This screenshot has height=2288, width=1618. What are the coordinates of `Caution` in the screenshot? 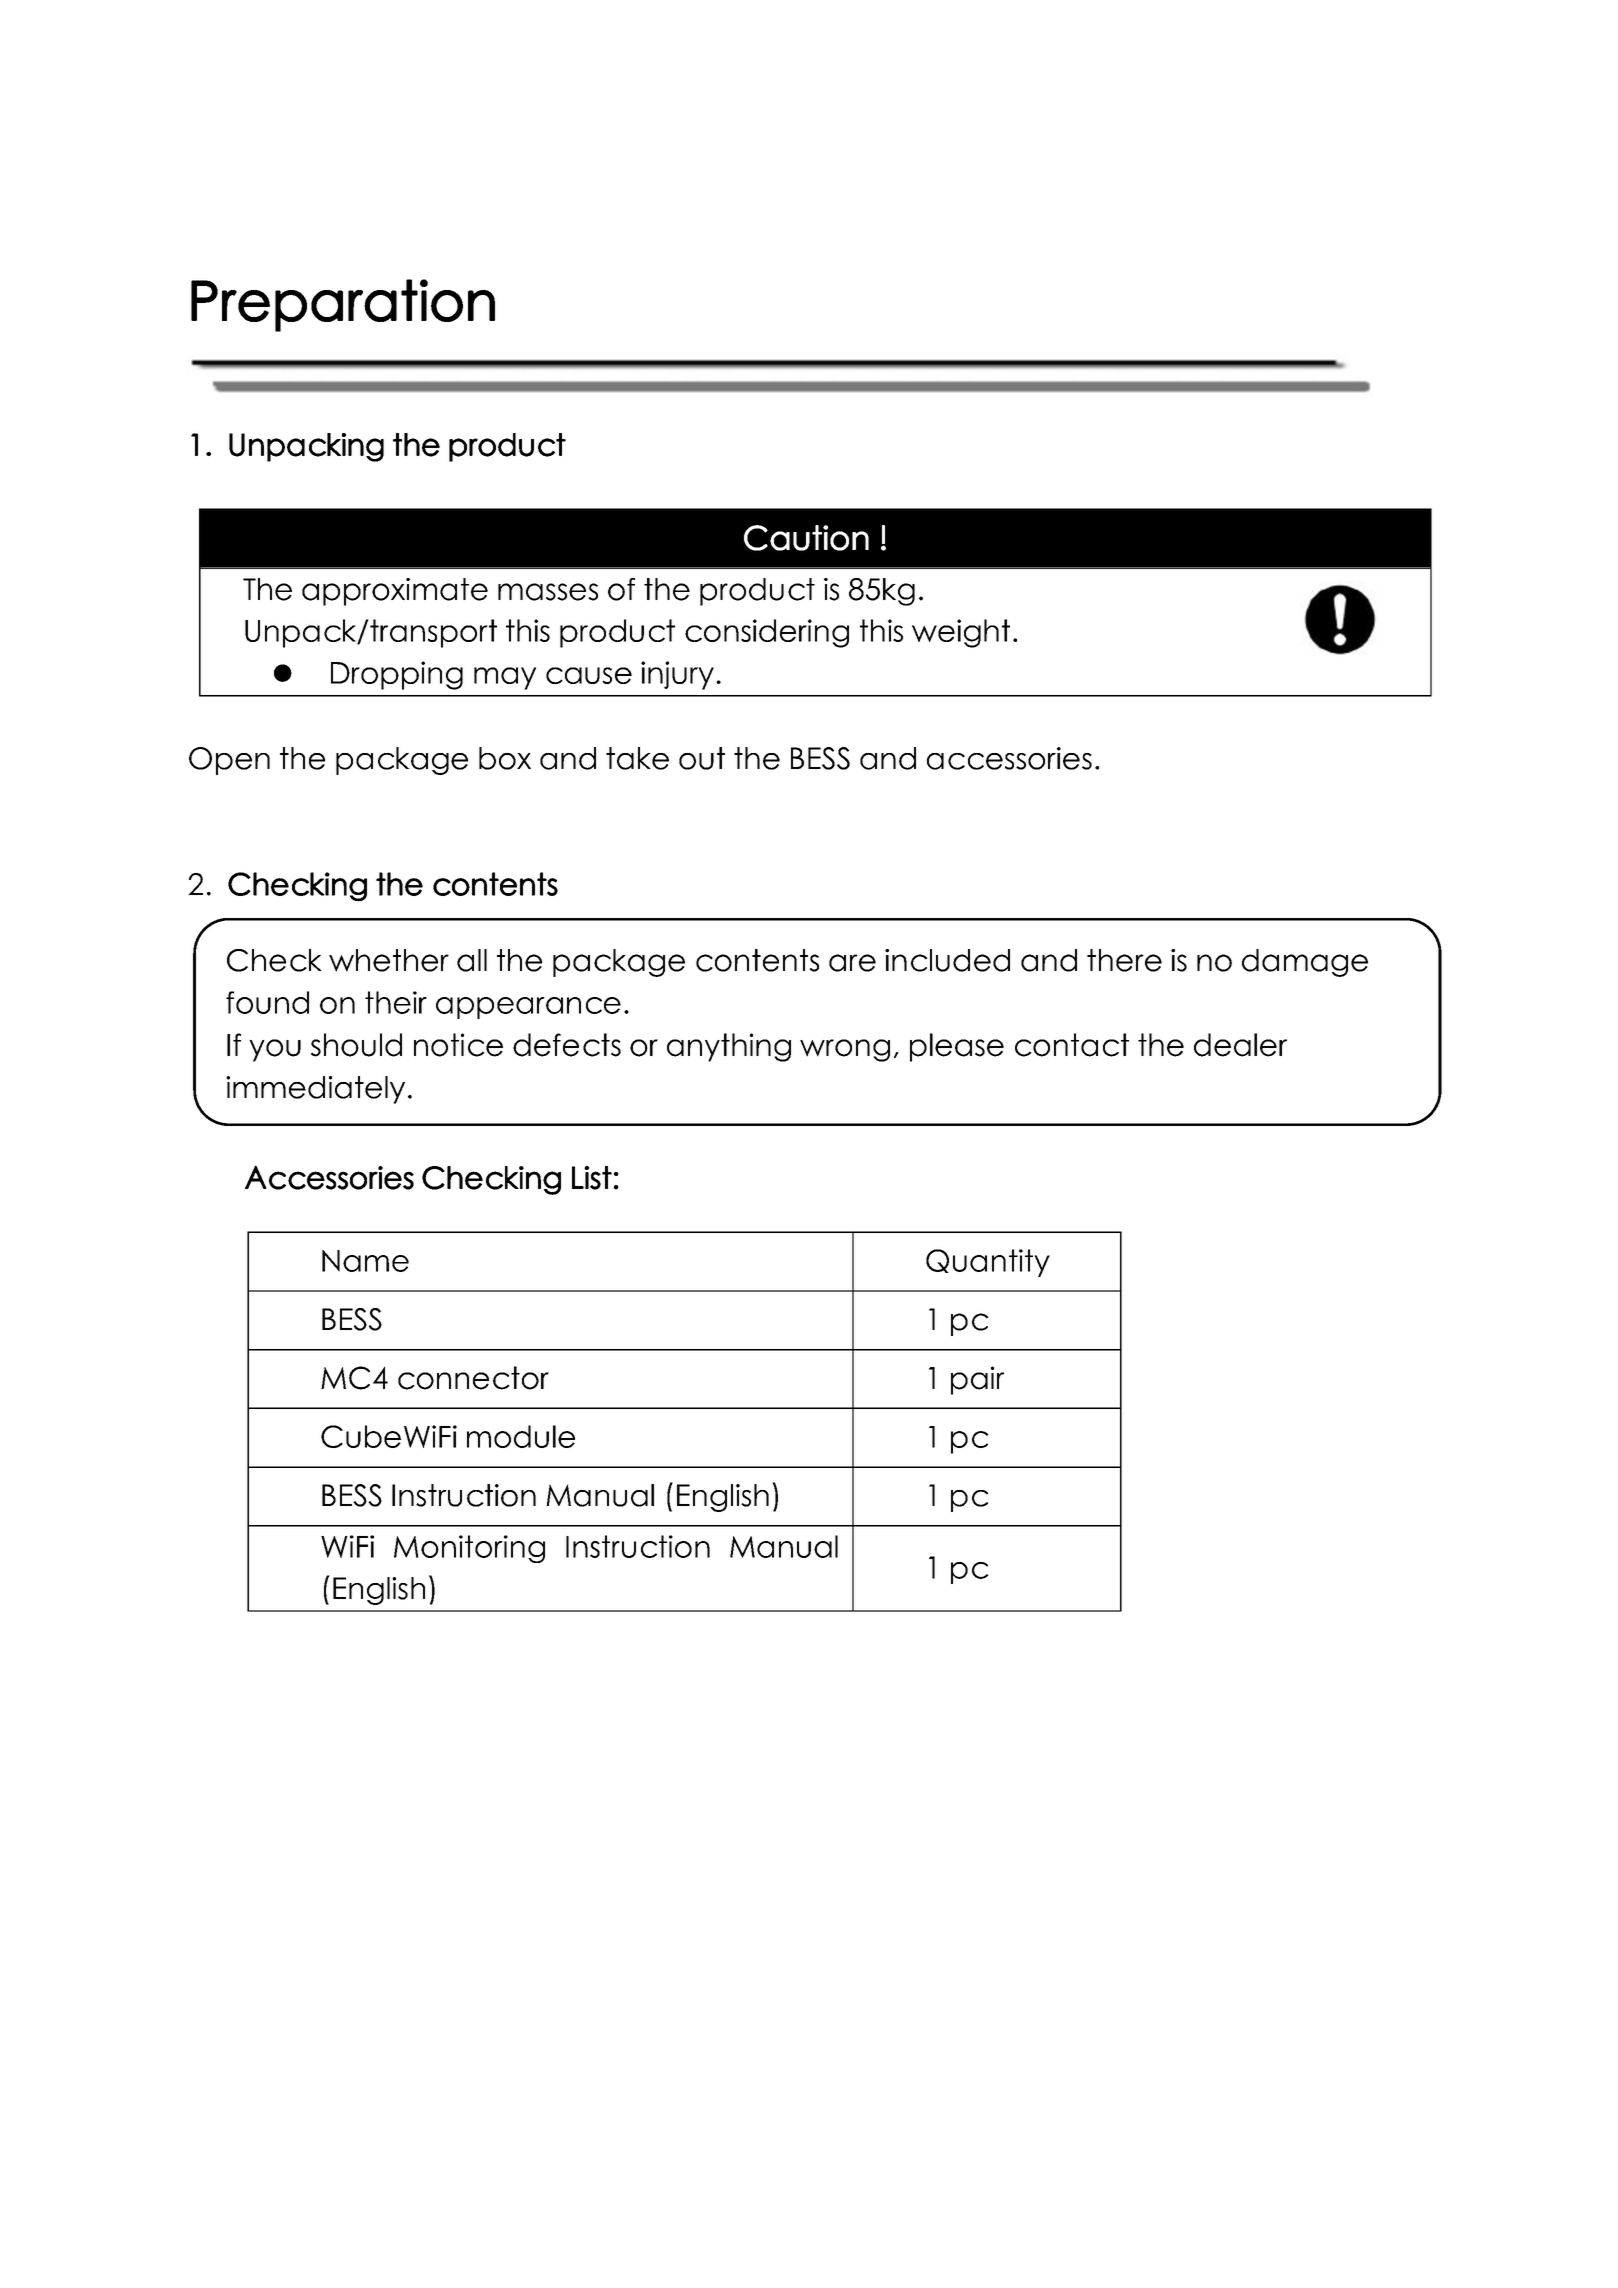 It's located at (806, 538).
